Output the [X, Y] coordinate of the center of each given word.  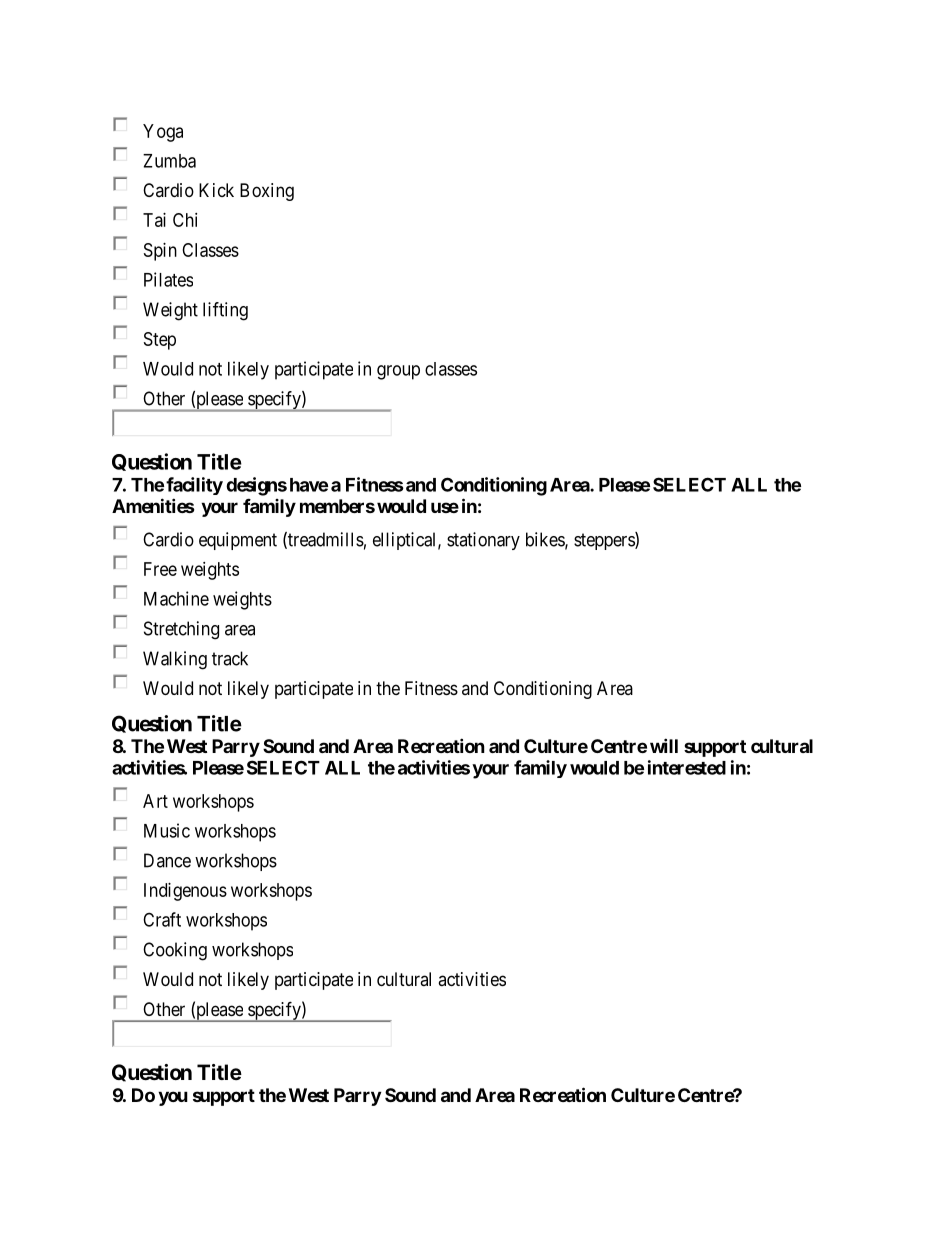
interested [687, 767]
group [398, 372]
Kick [216, 190]
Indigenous [185, 892]
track [230, 658]
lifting [225, 311]
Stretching [181, 630]
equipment [238, 541]
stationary [483, 541]
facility [194, 486]
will [664, 745]
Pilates [168, 279]
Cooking [175, 951]
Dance [167, 860]
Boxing [267, 192]
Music [167, 830]
